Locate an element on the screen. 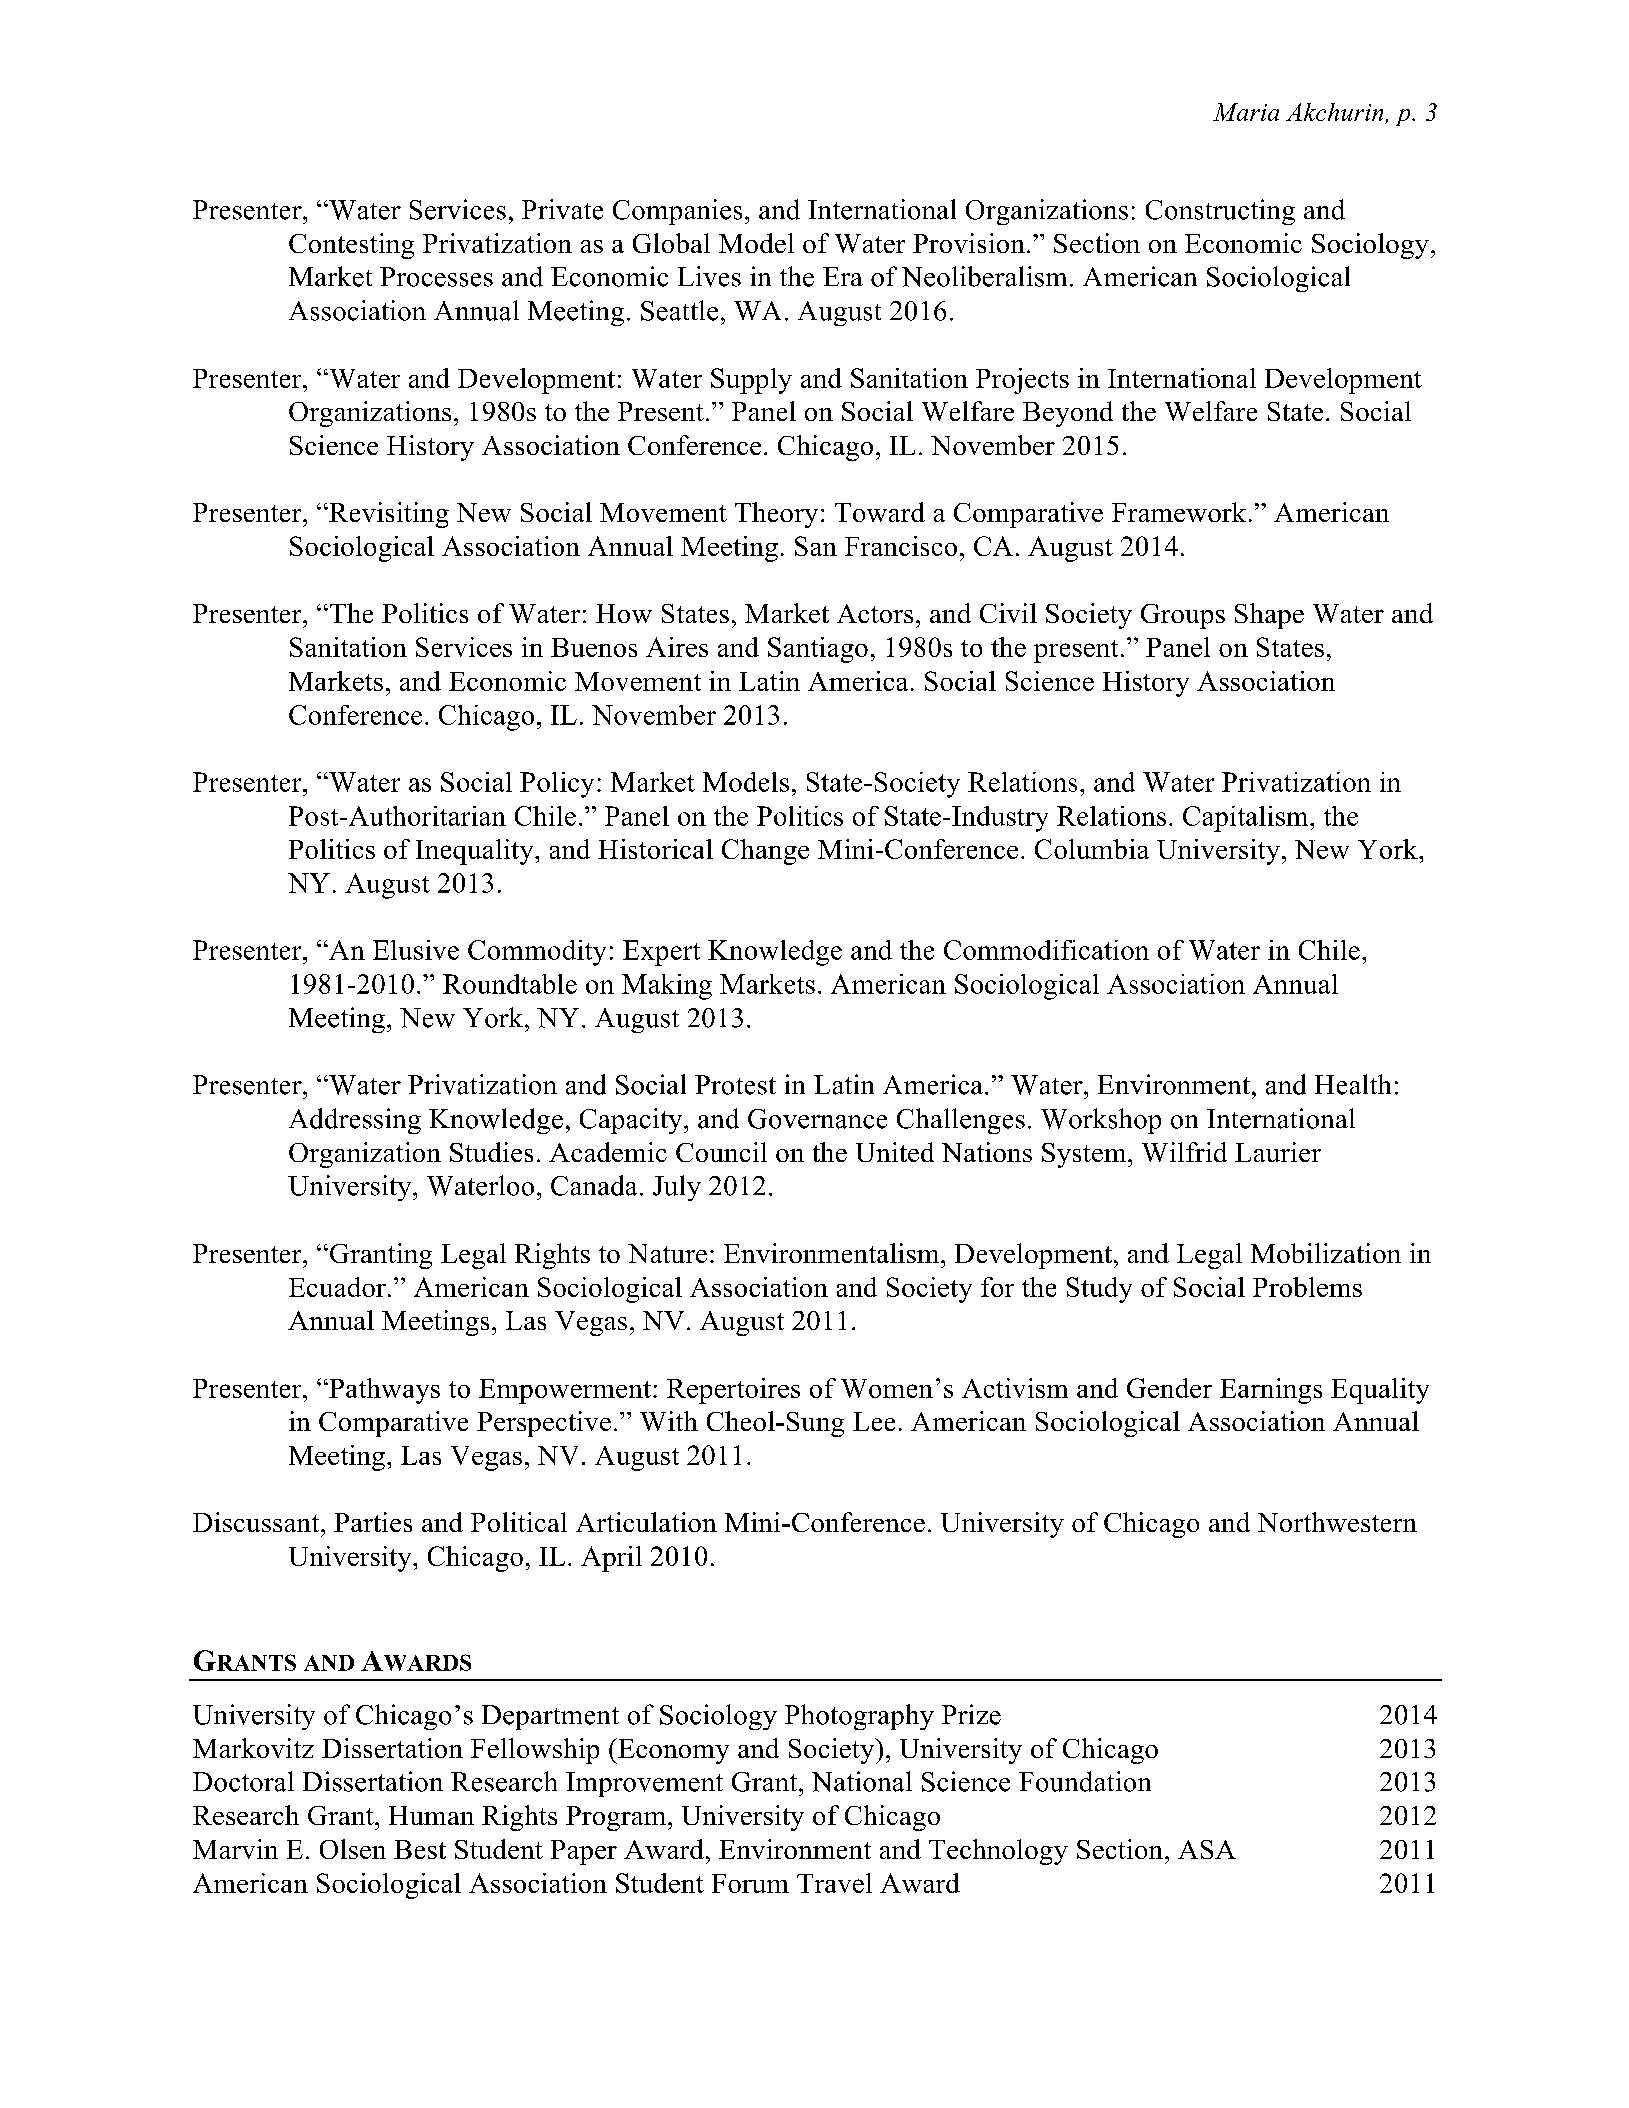  Travel is located at coordinates (834, 1883).
